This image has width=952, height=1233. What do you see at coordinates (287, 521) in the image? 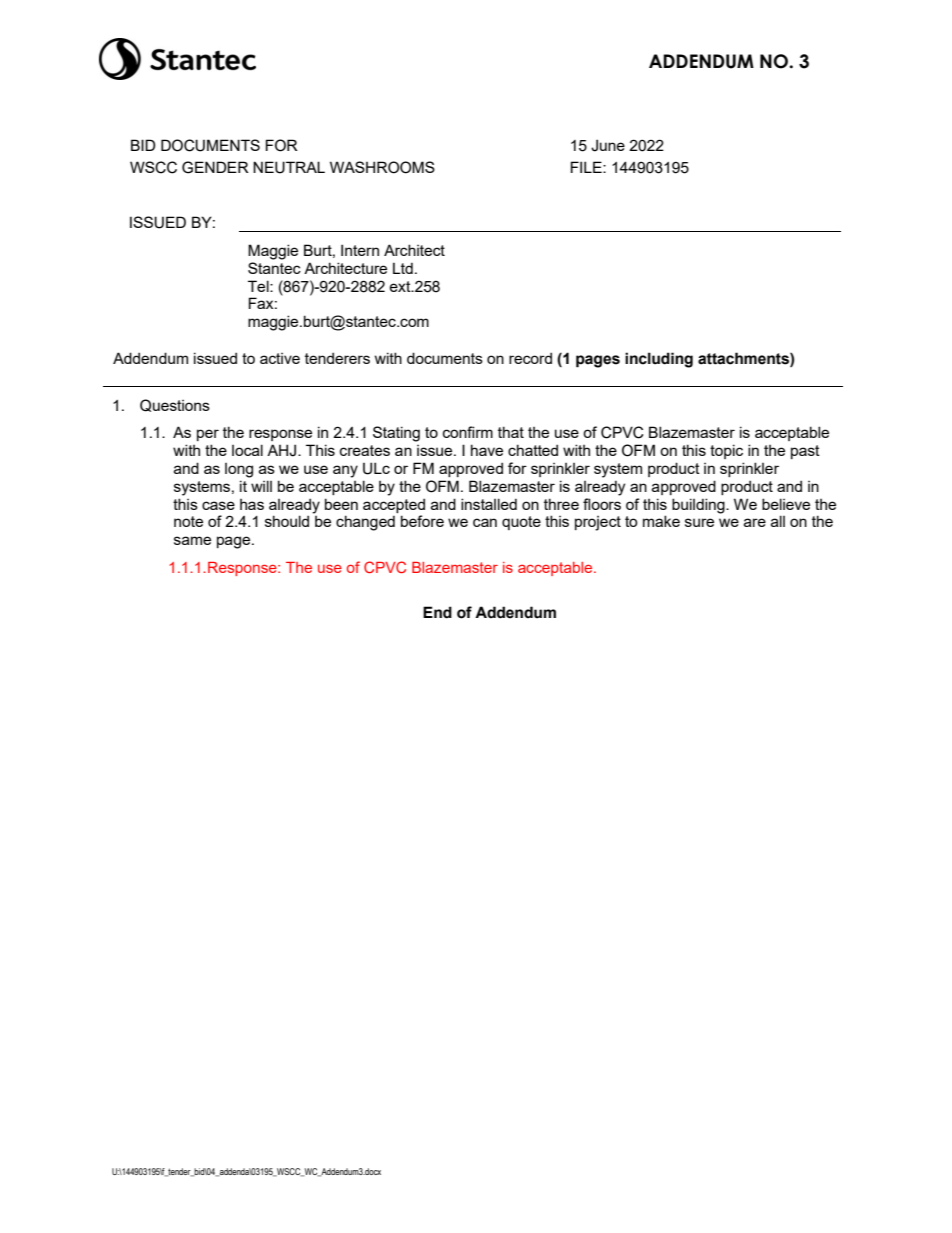
I see `should` at bounding box center [287, 521].
